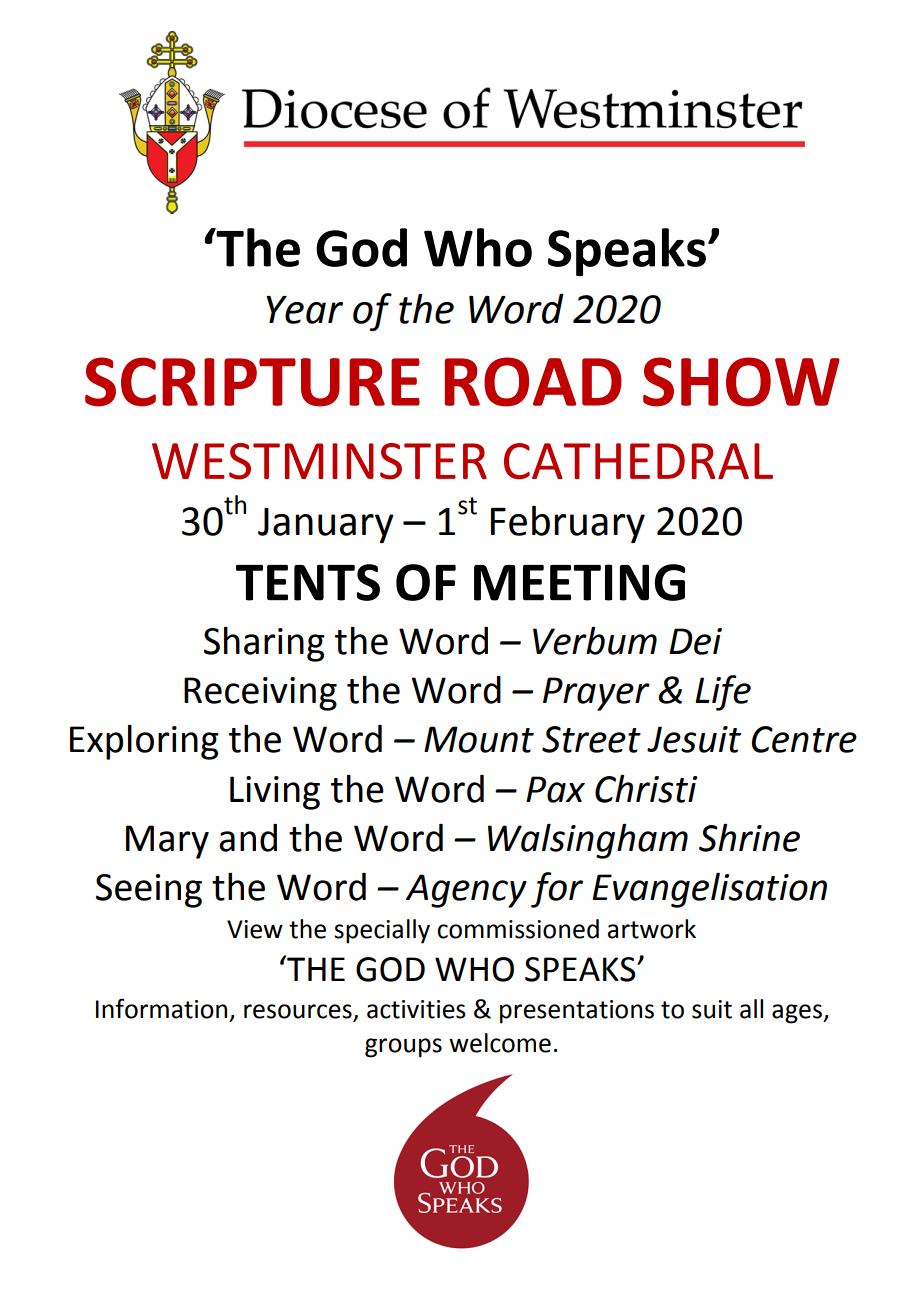 This screenshot has width=924, height=1308. I want to click on Sharing, so click(264, 644).
